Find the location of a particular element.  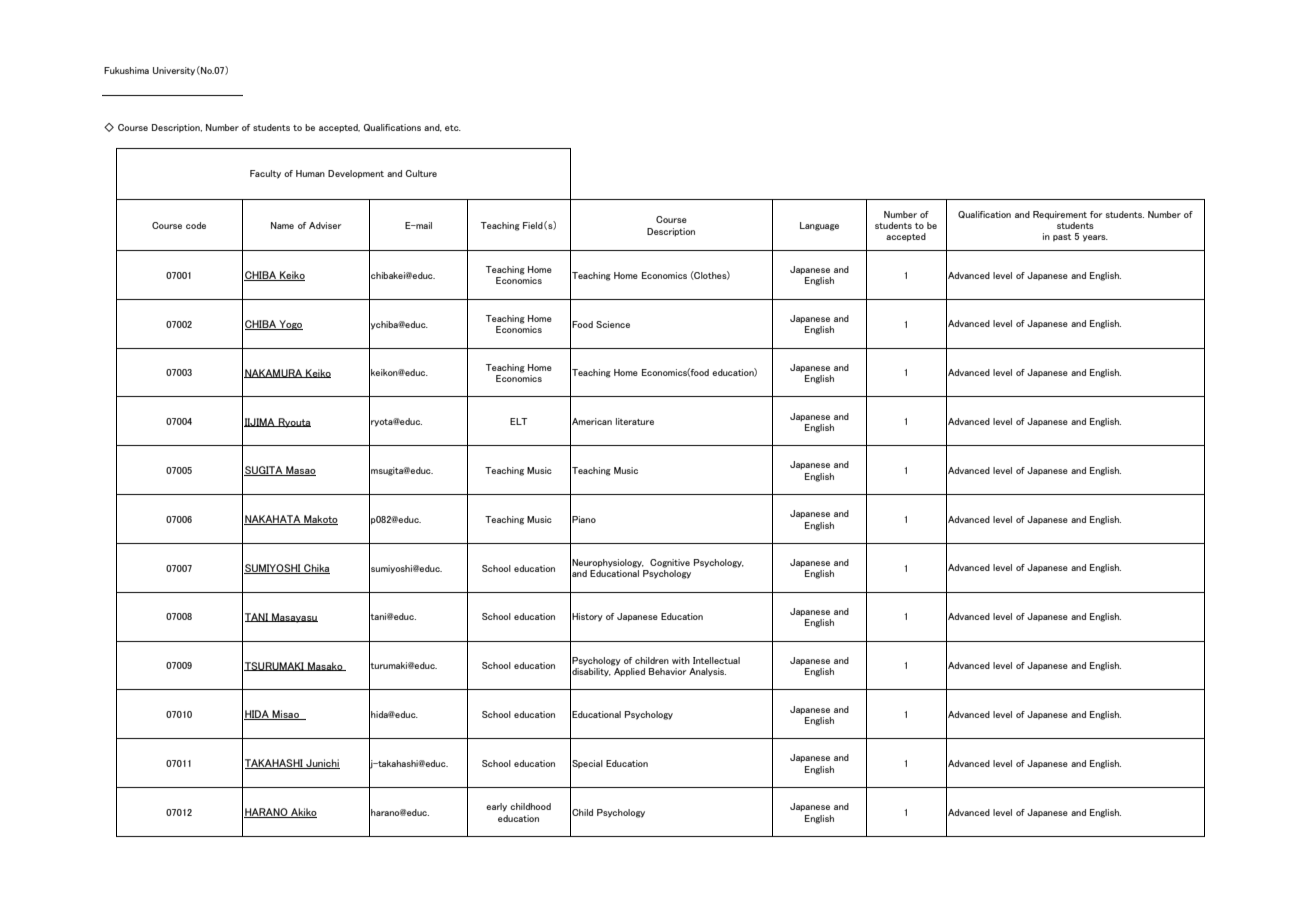

Cognitive is located at coordinates (670, 563).
